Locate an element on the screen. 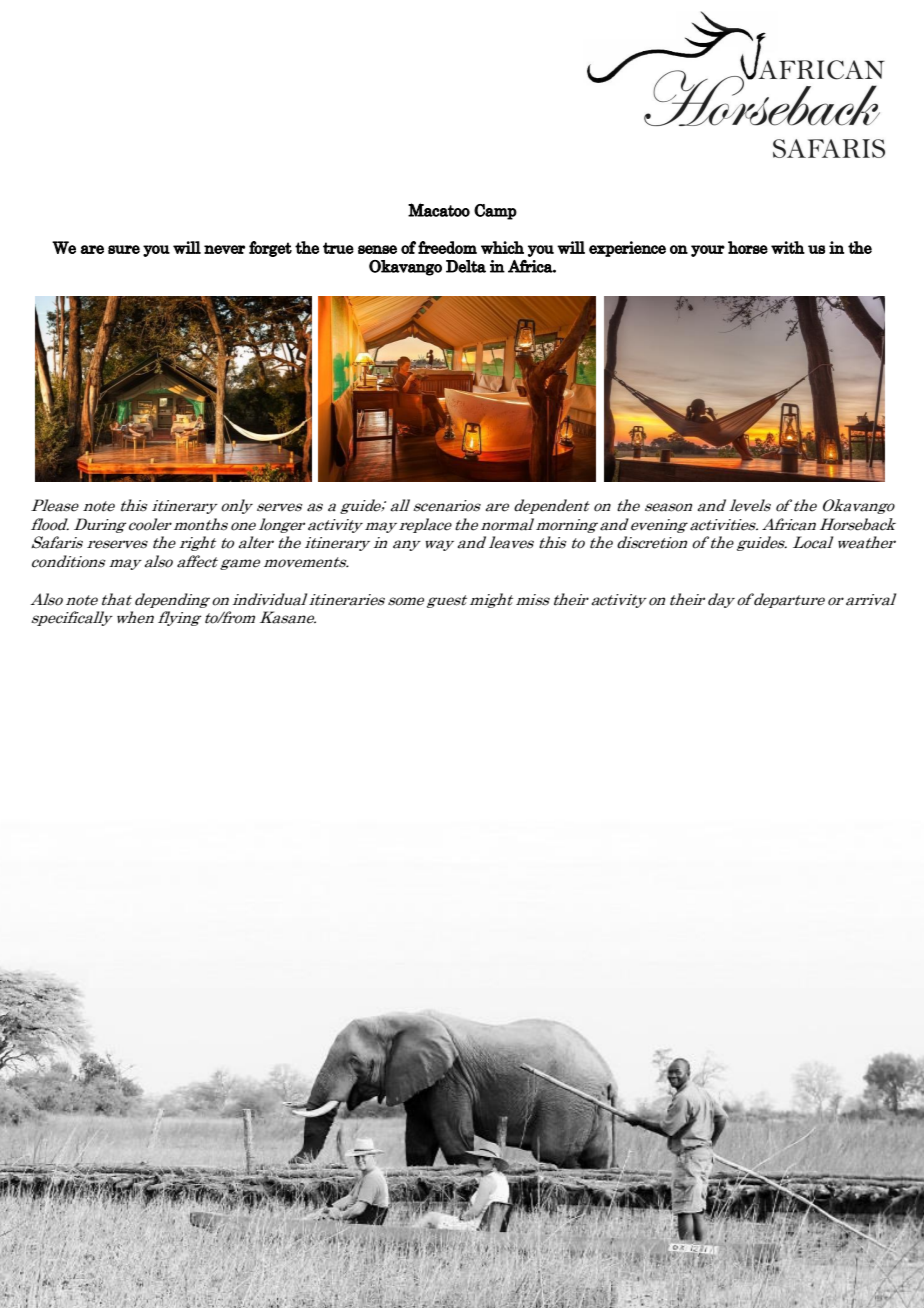 Image resolution: width=924 pixels, height=1308 pixels. sense is located at coordinates (377, 249).
